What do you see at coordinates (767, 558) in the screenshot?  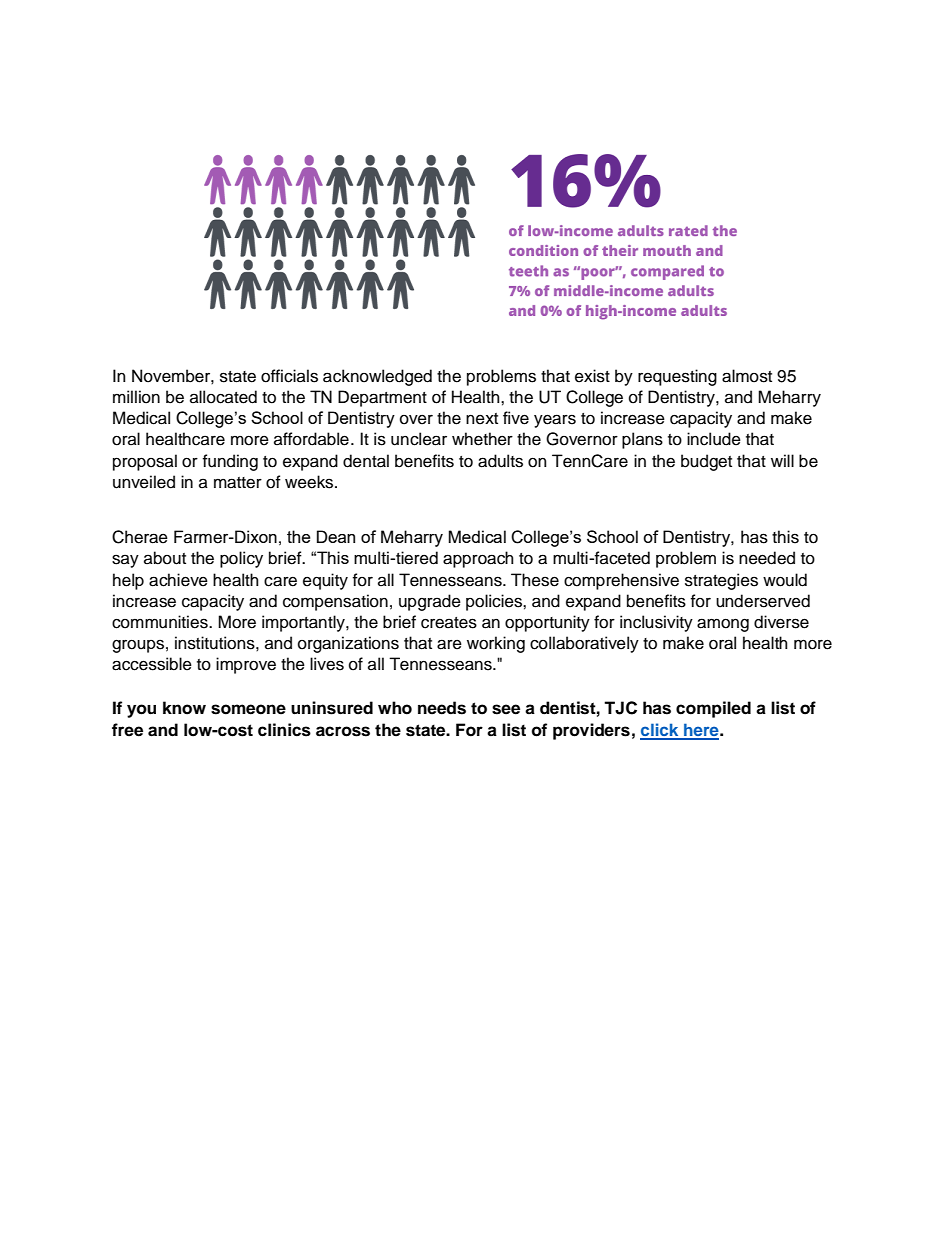 I see `needed` at bounding box center [767, 558].
